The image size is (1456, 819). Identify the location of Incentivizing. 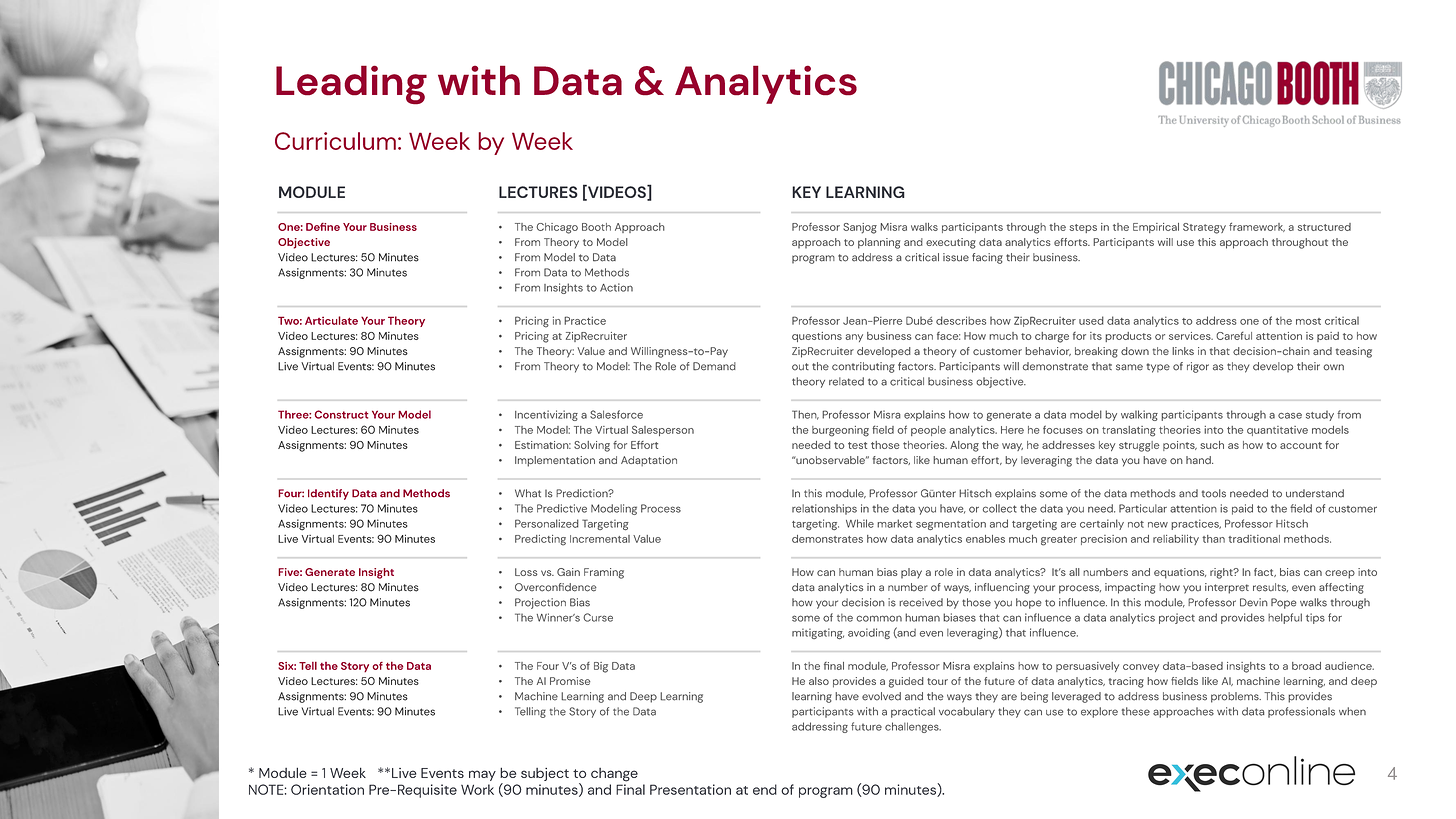
(546, 415).
